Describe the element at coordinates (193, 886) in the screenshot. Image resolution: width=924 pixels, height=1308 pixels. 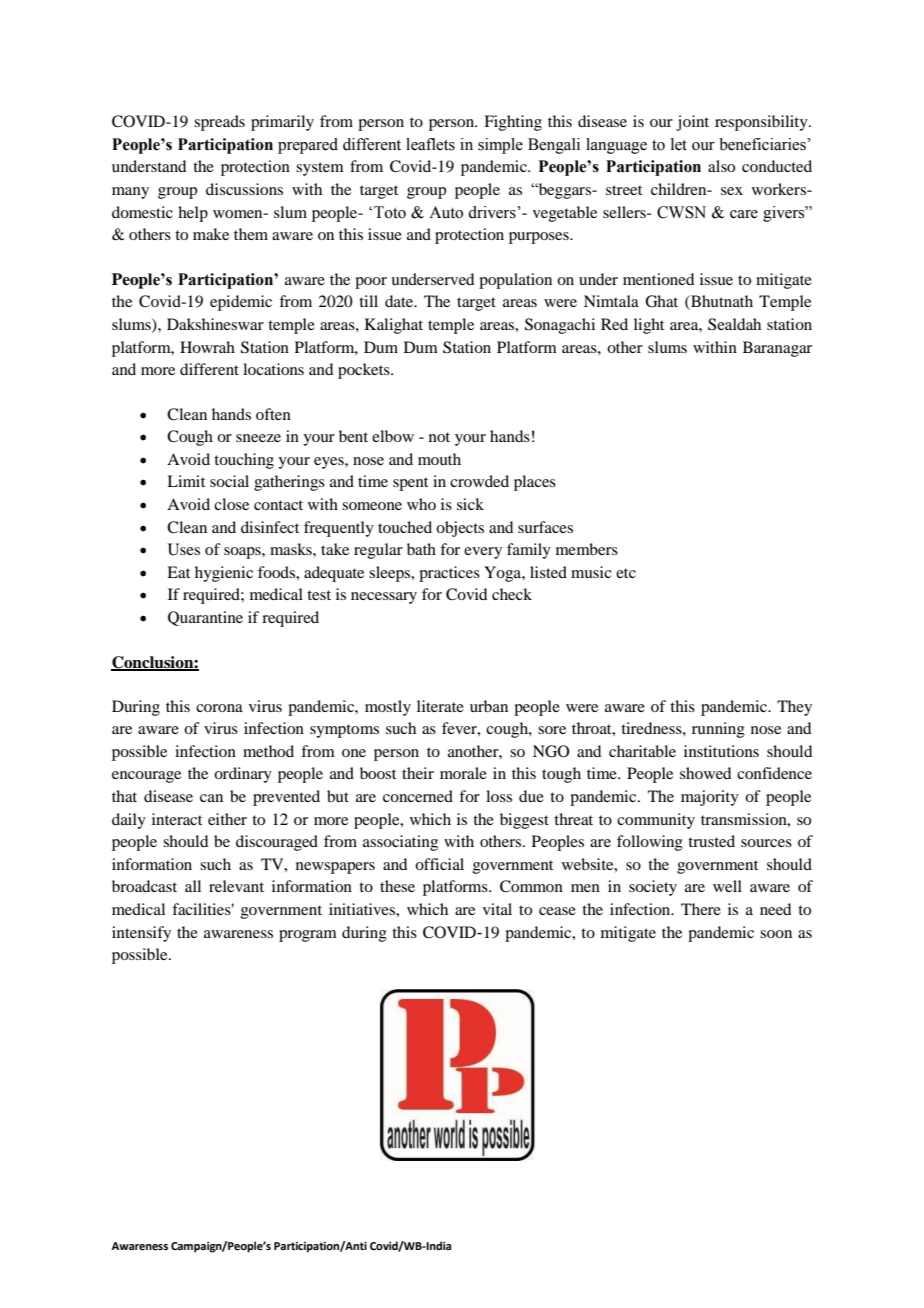
I see `all` at that location.
